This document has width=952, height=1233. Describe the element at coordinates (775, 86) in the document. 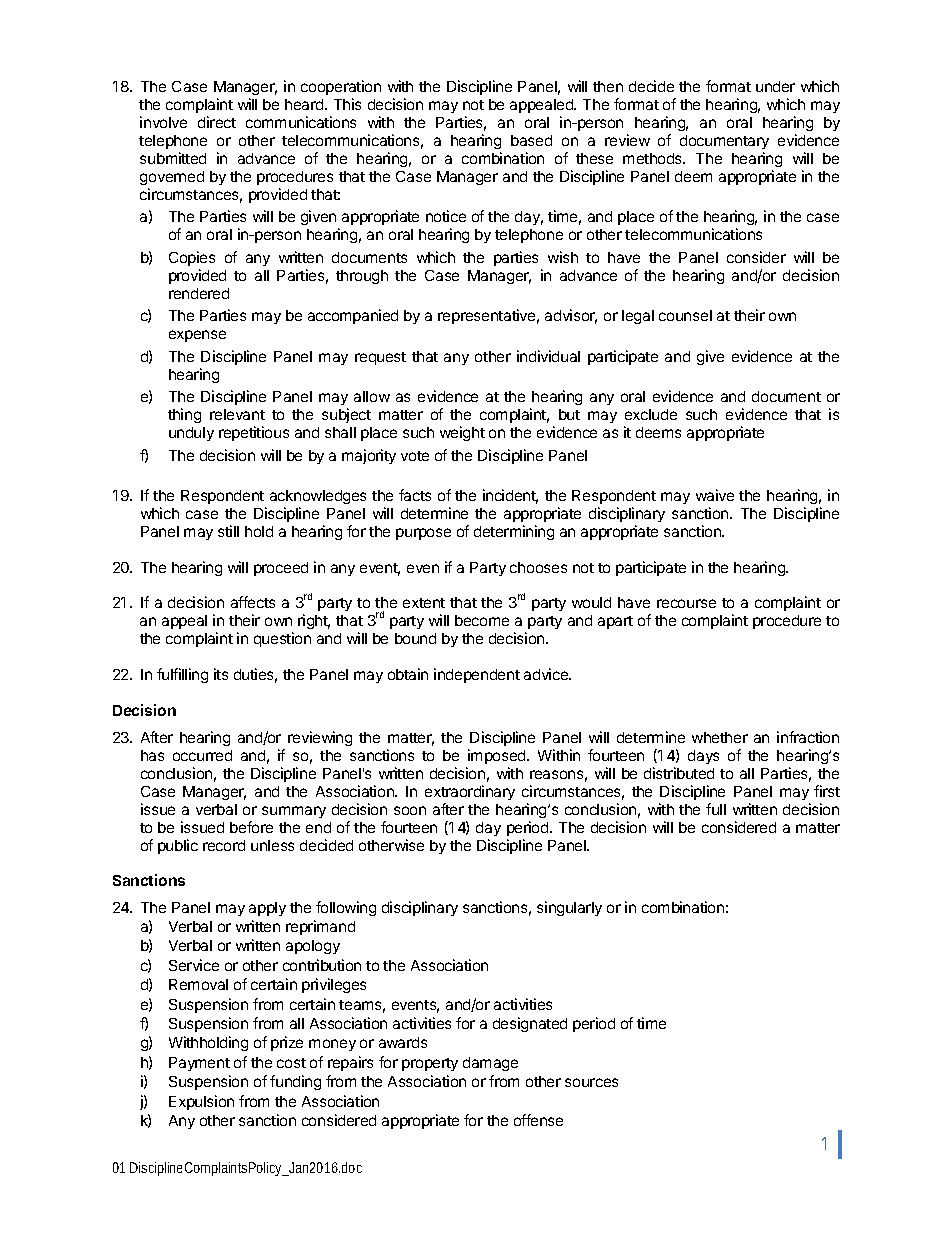

I see `under` at that location.
